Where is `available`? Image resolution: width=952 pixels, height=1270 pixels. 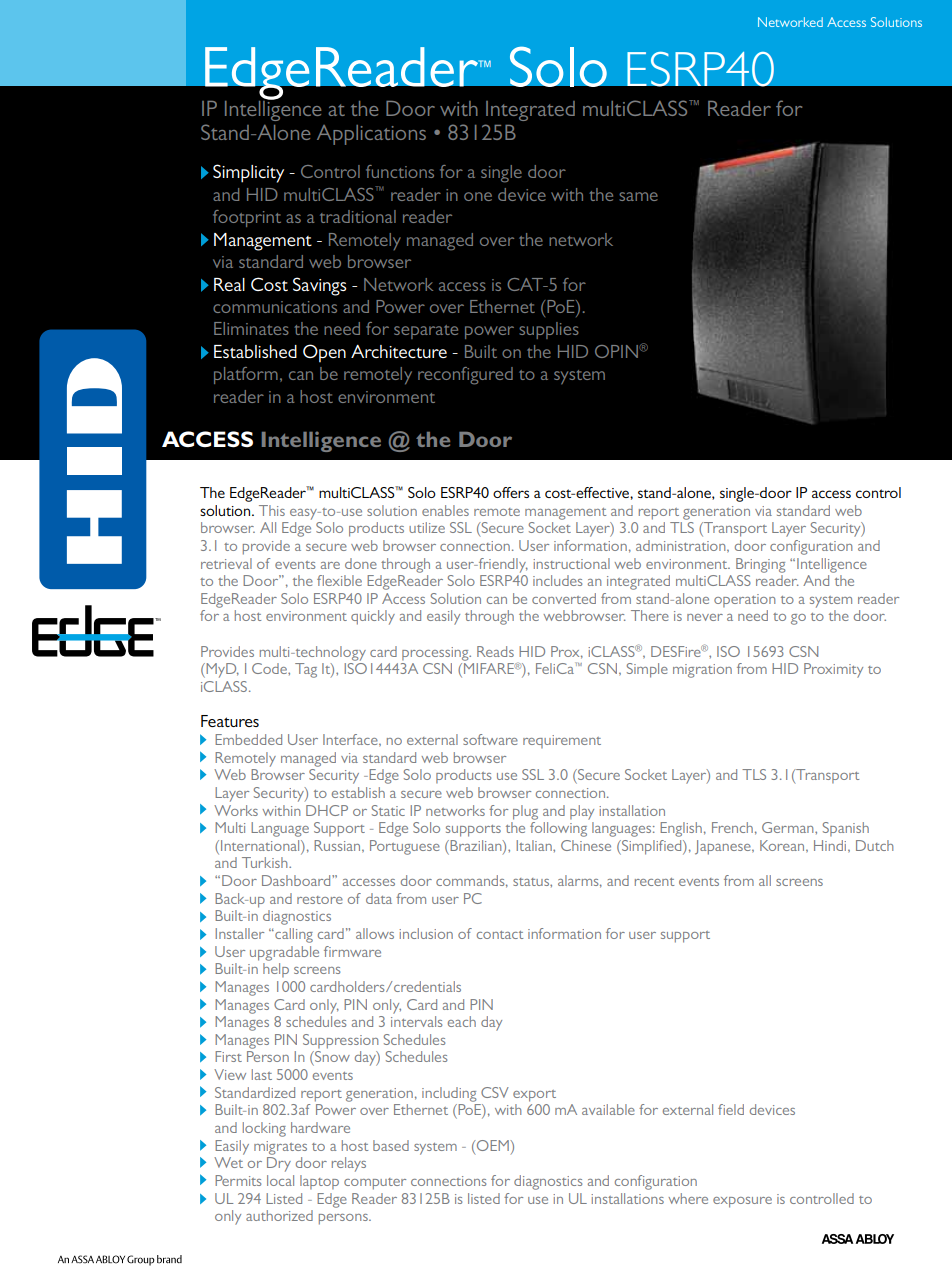
available is located at coordinates (608, 1109).
